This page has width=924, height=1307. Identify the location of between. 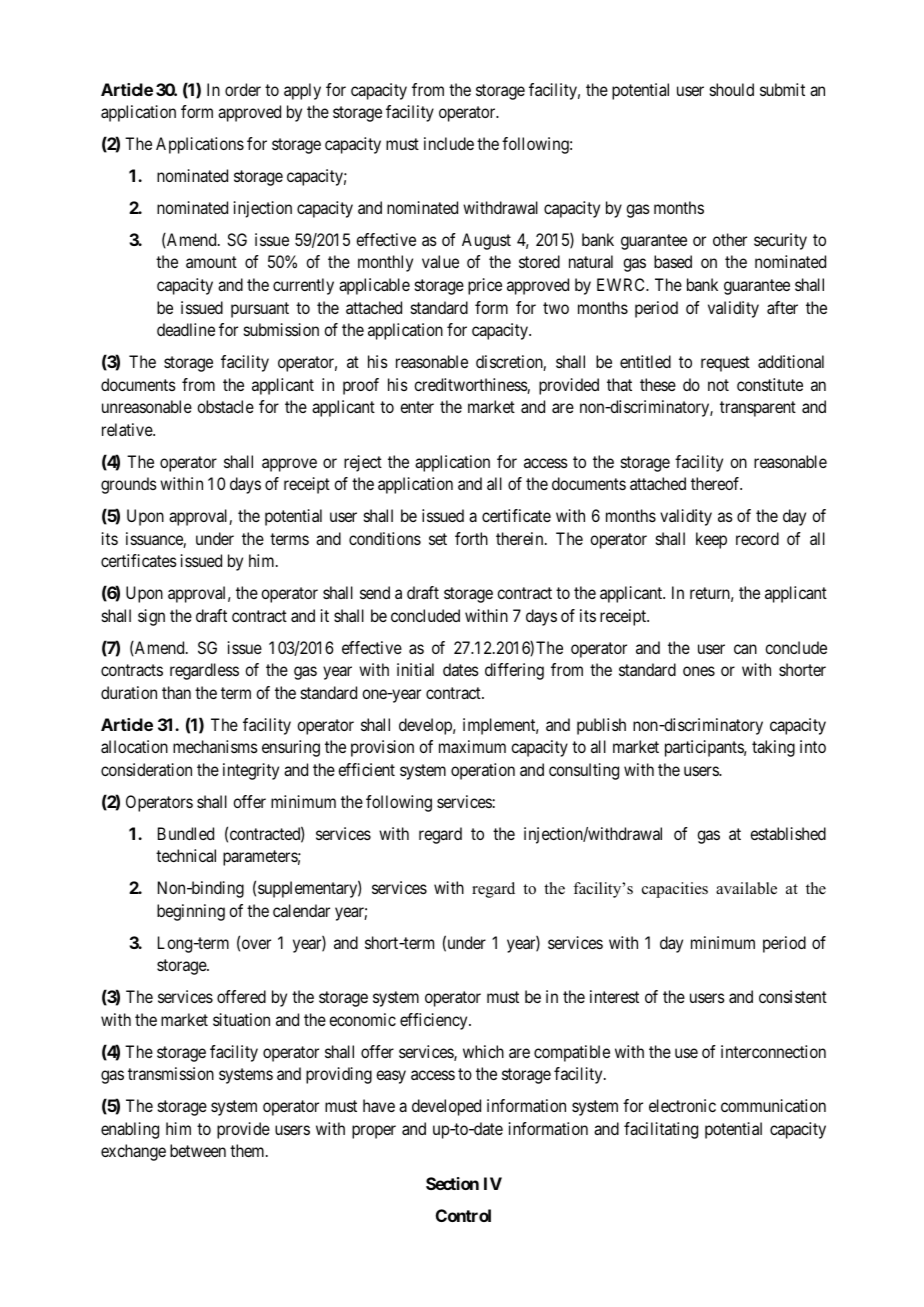
(198, 1150).
